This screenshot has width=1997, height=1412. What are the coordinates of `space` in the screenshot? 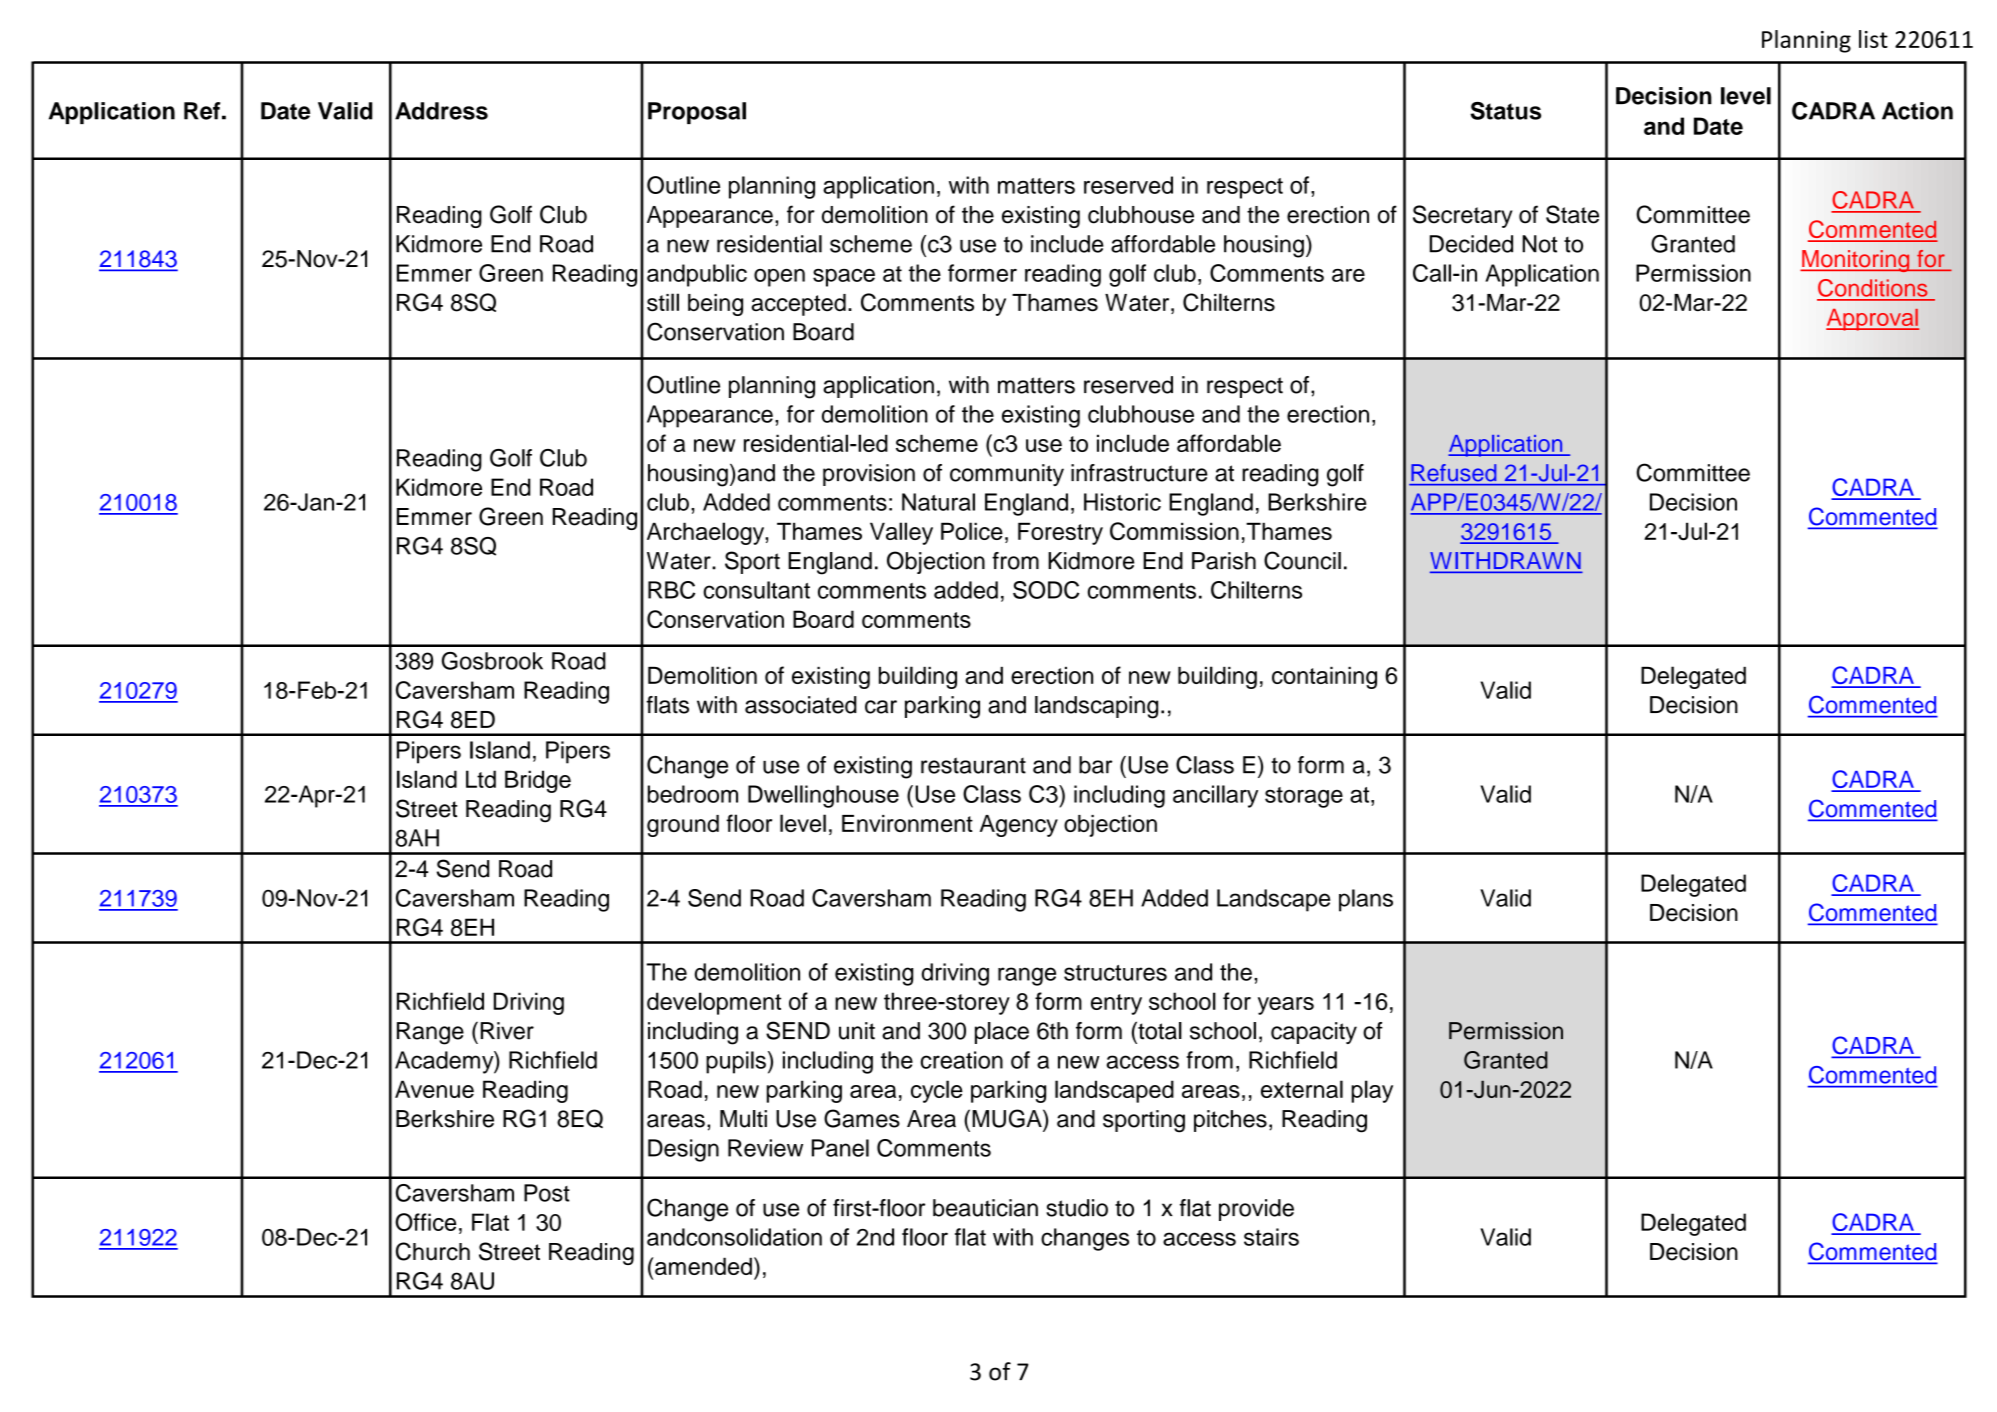 It's located at (844, 278).
